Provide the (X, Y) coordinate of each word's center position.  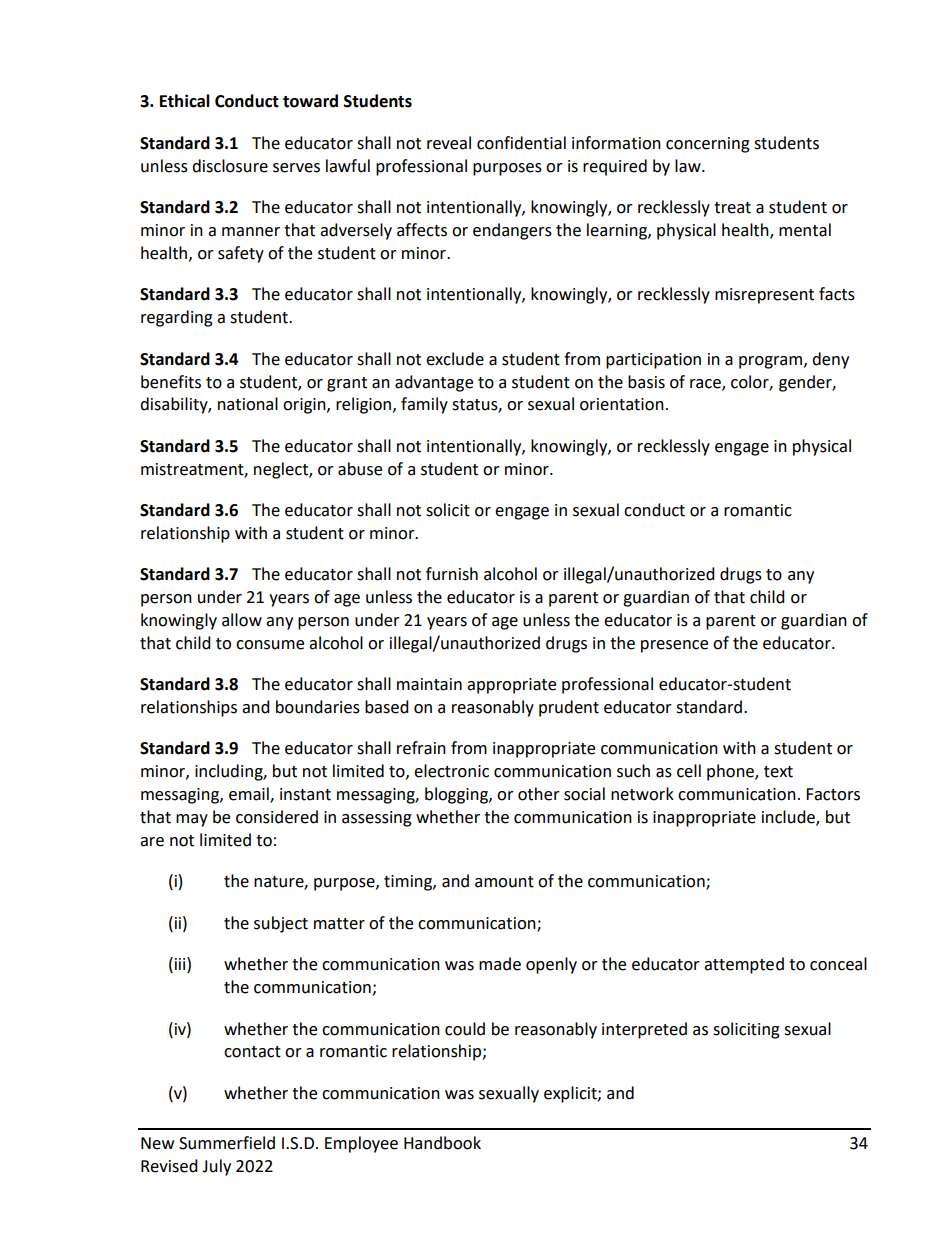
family (424, 405)
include (789, 818)
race (706, 384)
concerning (708, 145)
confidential (521, 143)
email (250, 795)
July (216, 1167)
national (248, 404)
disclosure (230, 166)
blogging (457, 795)
